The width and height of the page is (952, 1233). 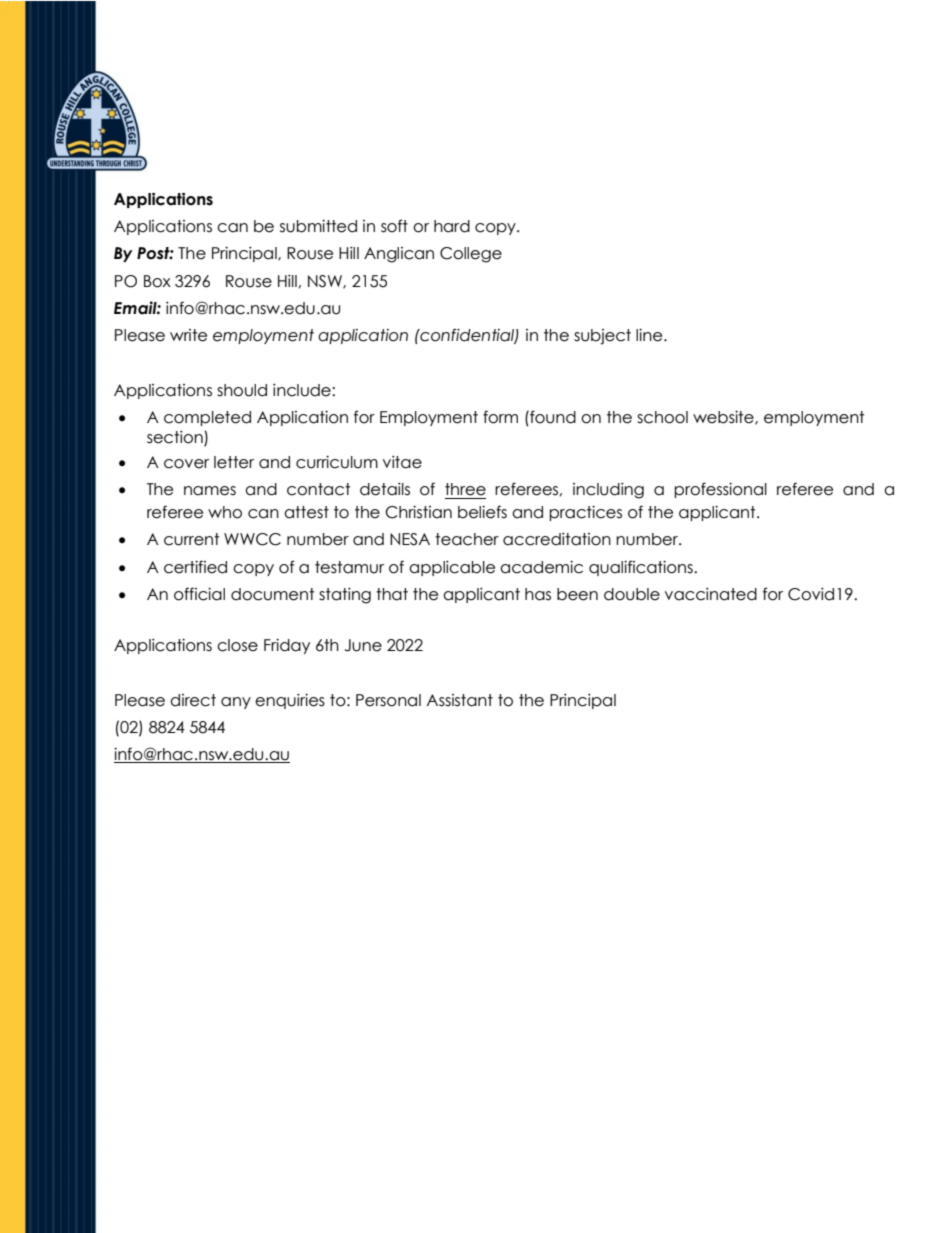 I want to click on vitae, so click(x=402, y=462).
